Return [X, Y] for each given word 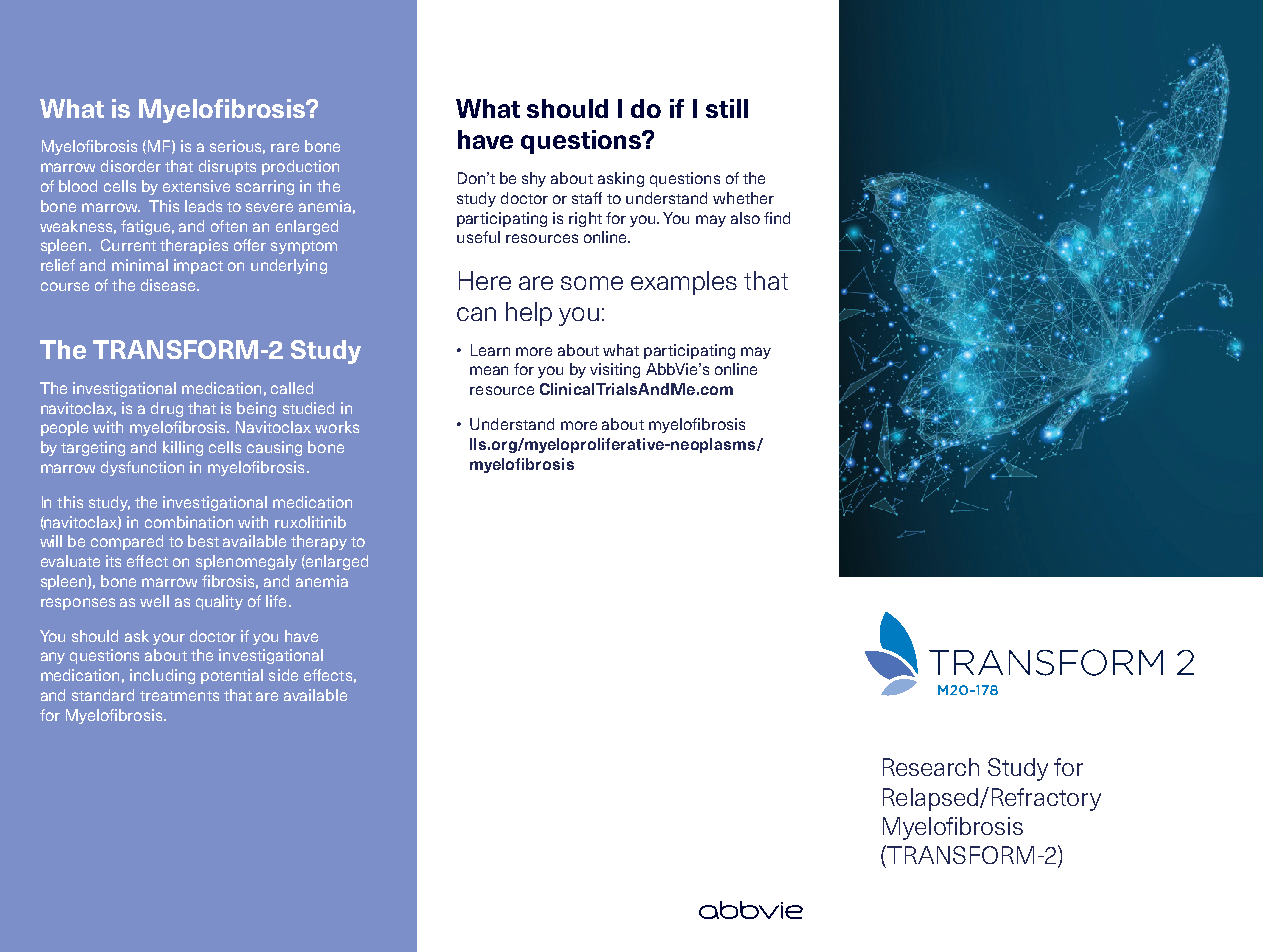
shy [534, 179]
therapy [319, 542]
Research [931, 767]
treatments [179, 696]
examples [684, 283]
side [283, 675]
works [337, 427]
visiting [615, 370]
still [727, 108]
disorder [131, 166]
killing [183, 448]
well [154, 601]
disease [169, 285]
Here [485, 280]
